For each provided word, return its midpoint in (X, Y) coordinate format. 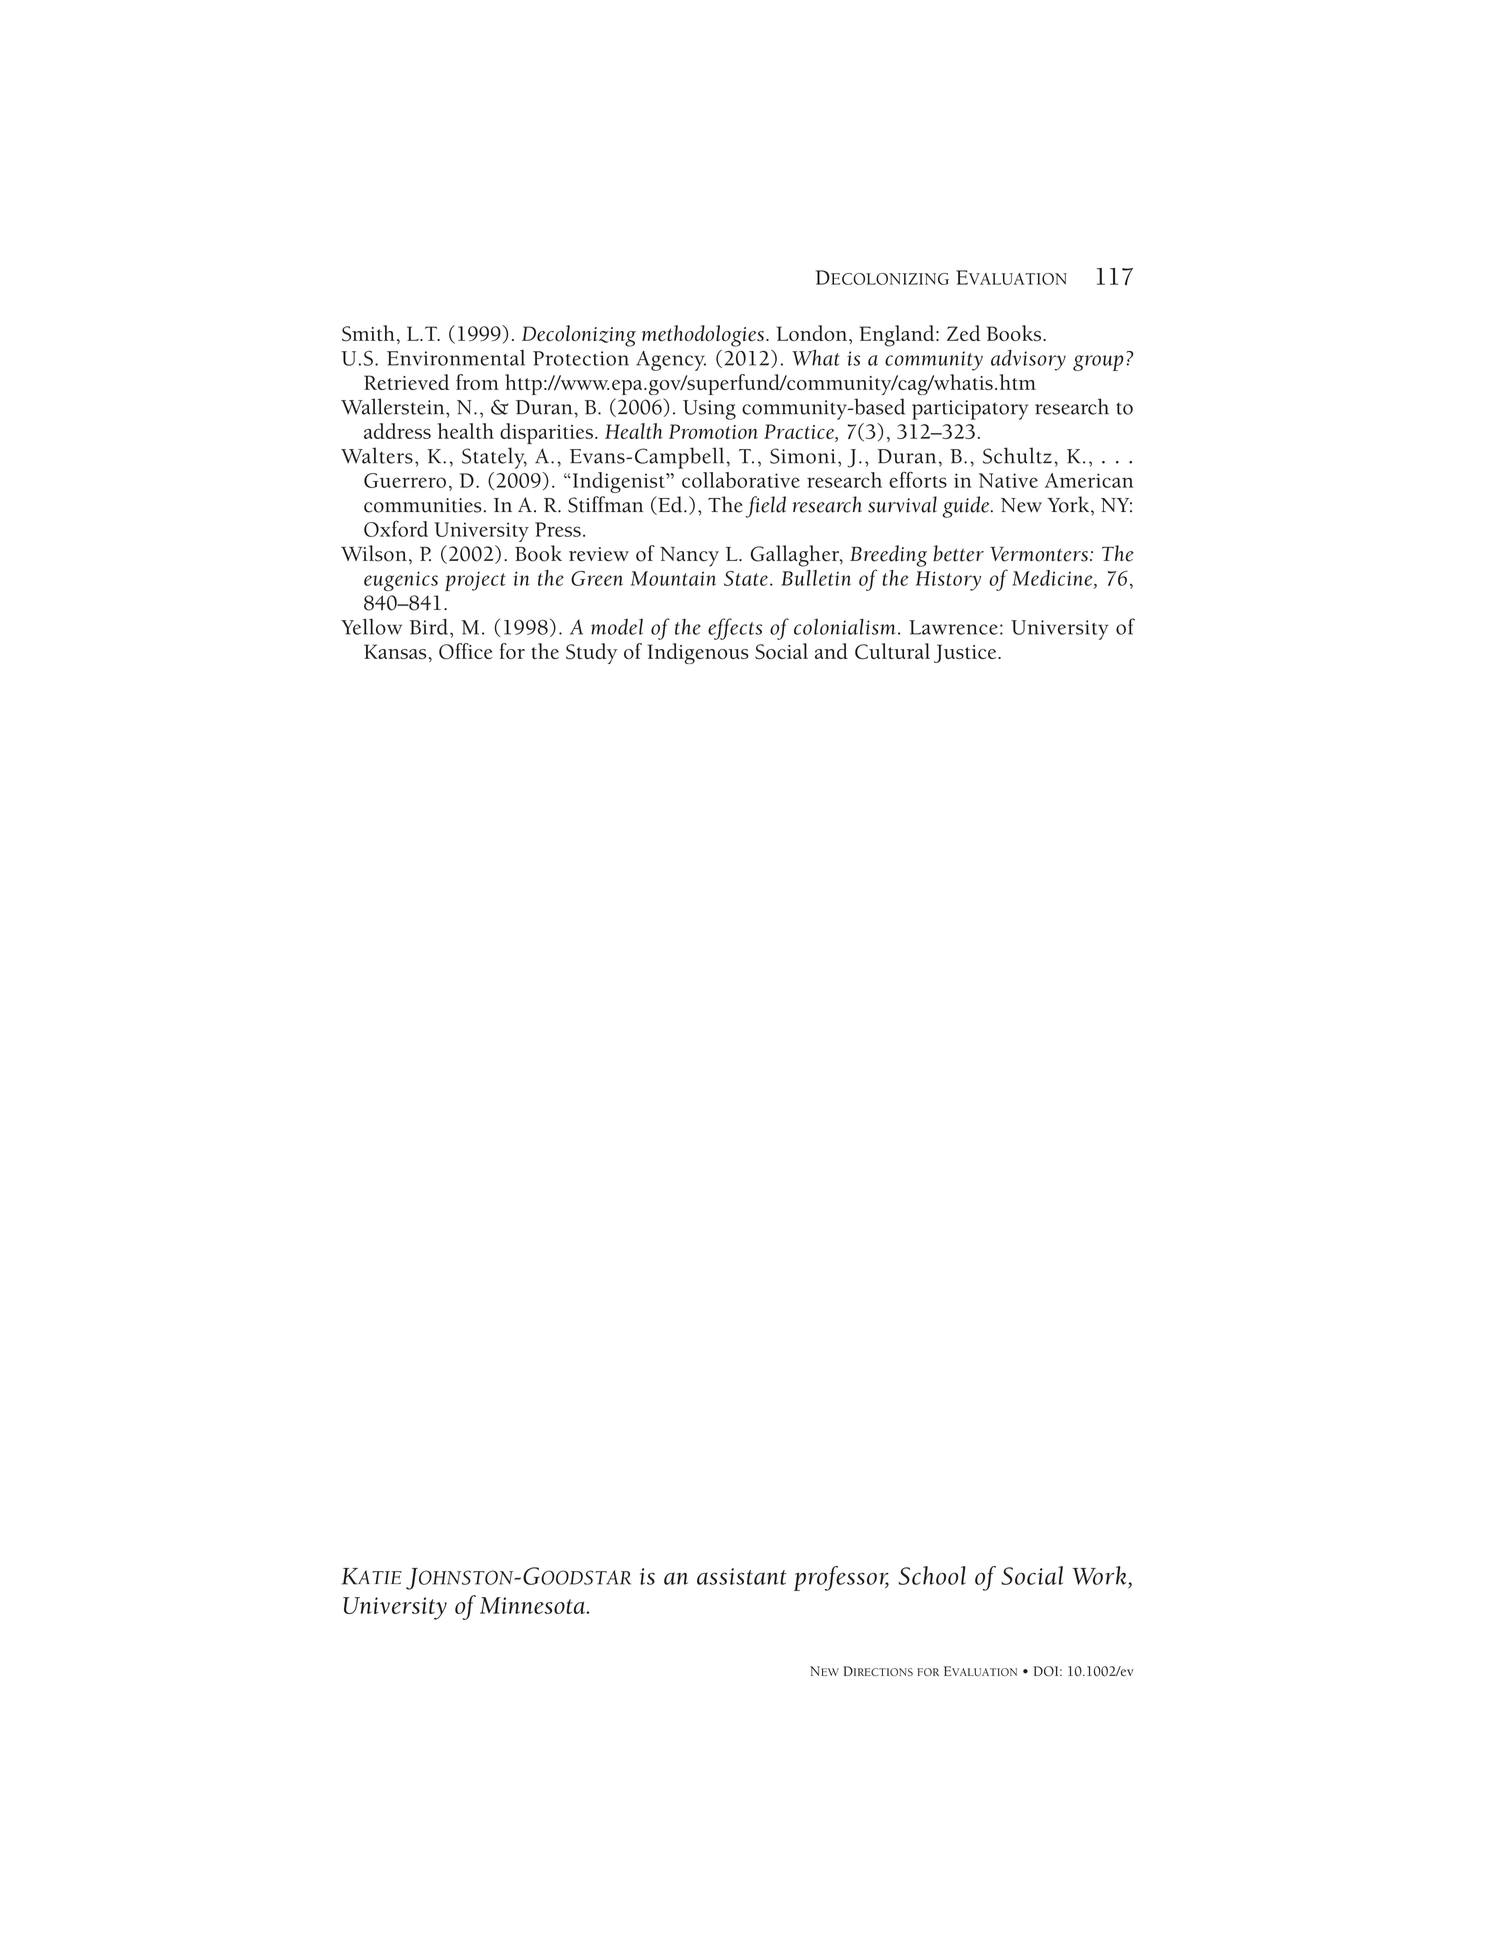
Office (466, 651)
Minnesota (534, 1605)
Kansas (395, 651)
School (932, 1575)
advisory (1028, 360)
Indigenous (698, 653)
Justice (966, 653)
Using (709, 410)
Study (591, 653)
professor (841, 1578)
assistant (741, 1576)
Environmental (456, 358)
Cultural (892, 651)
